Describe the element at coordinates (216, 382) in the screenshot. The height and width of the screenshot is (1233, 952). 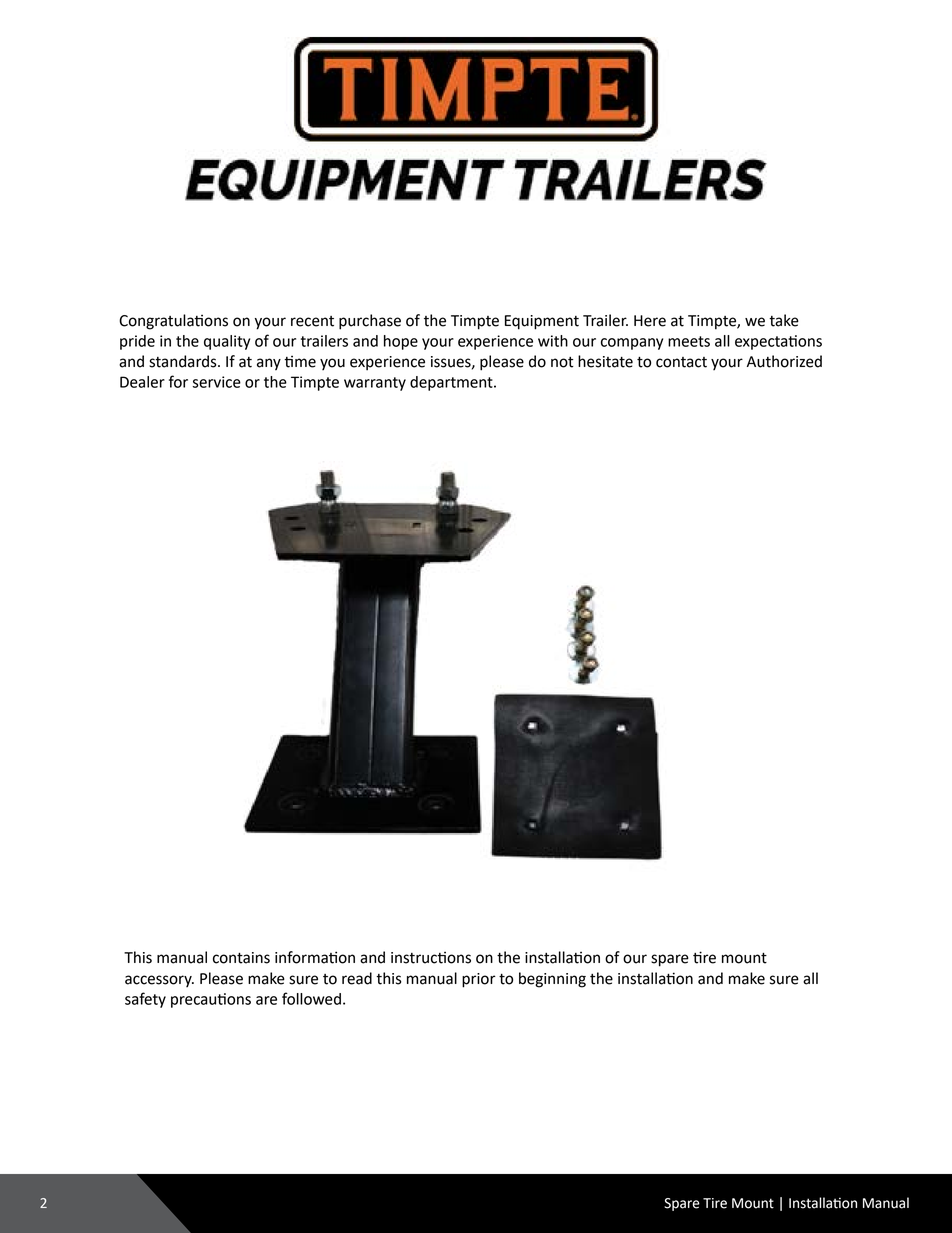
I see `service` at that location.
